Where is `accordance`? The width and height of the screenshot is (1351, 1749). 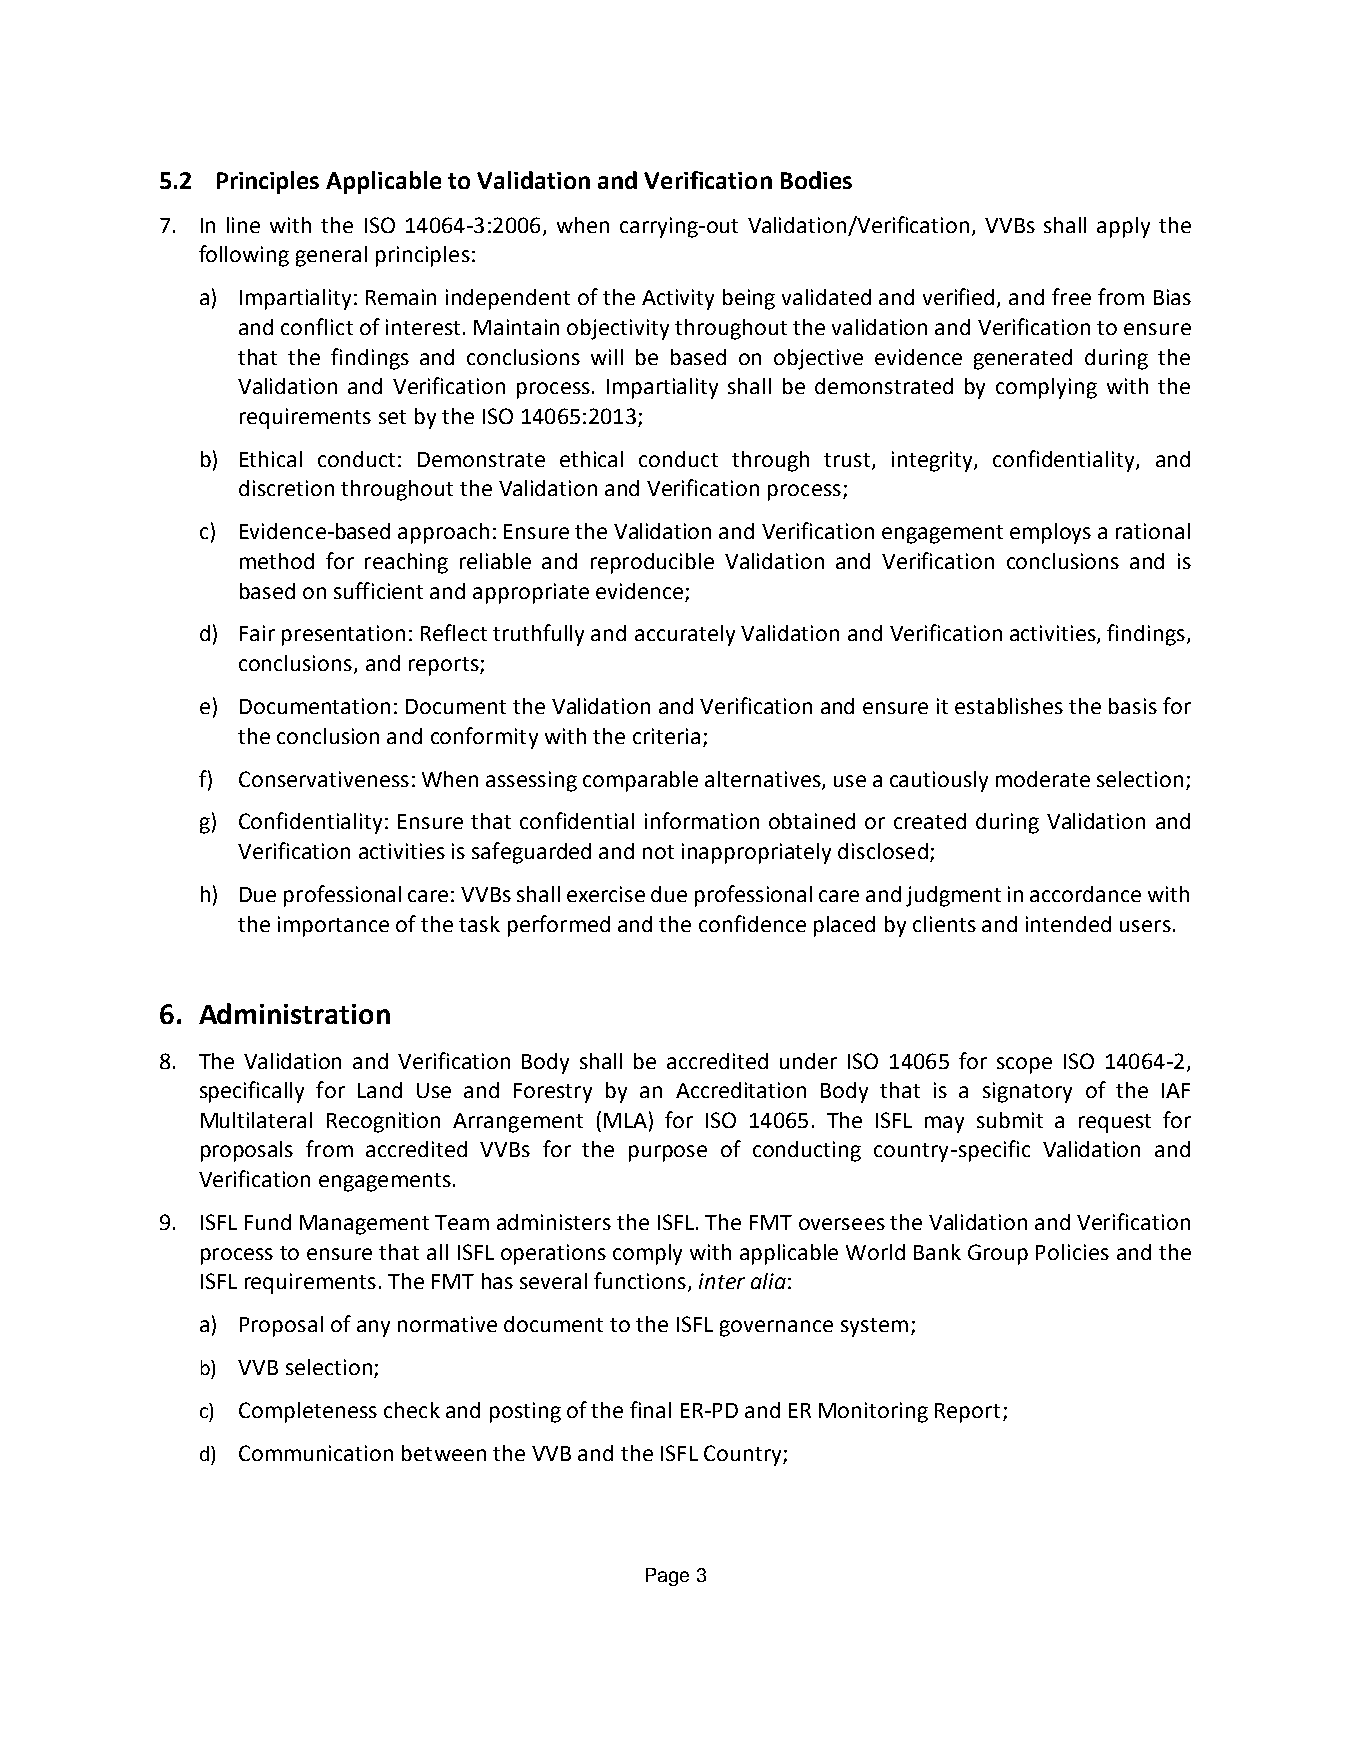 accordance is located at coordinates (1085, 894).
